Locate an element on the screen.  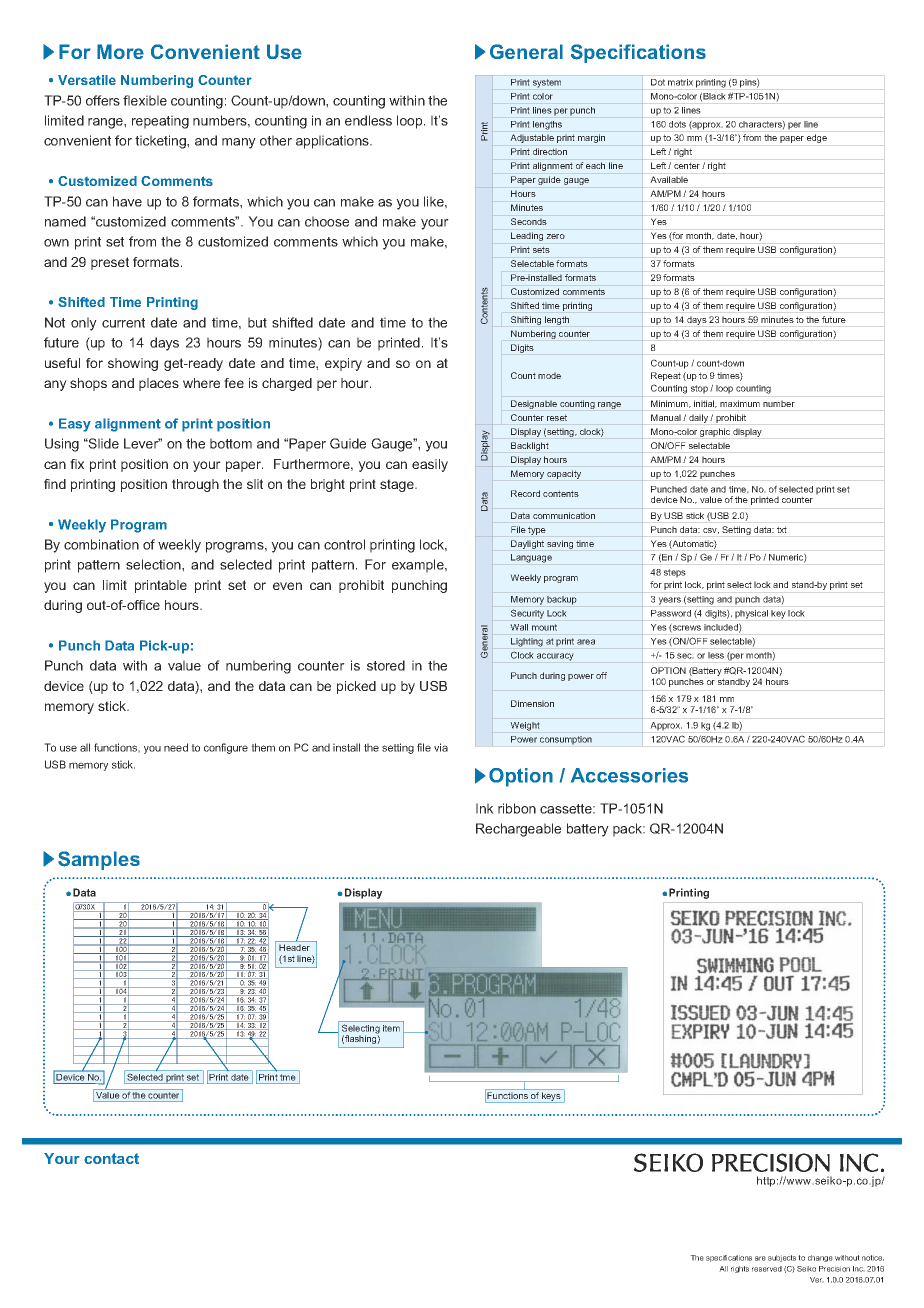
Adjustable is located at coordinates (532, 138).
